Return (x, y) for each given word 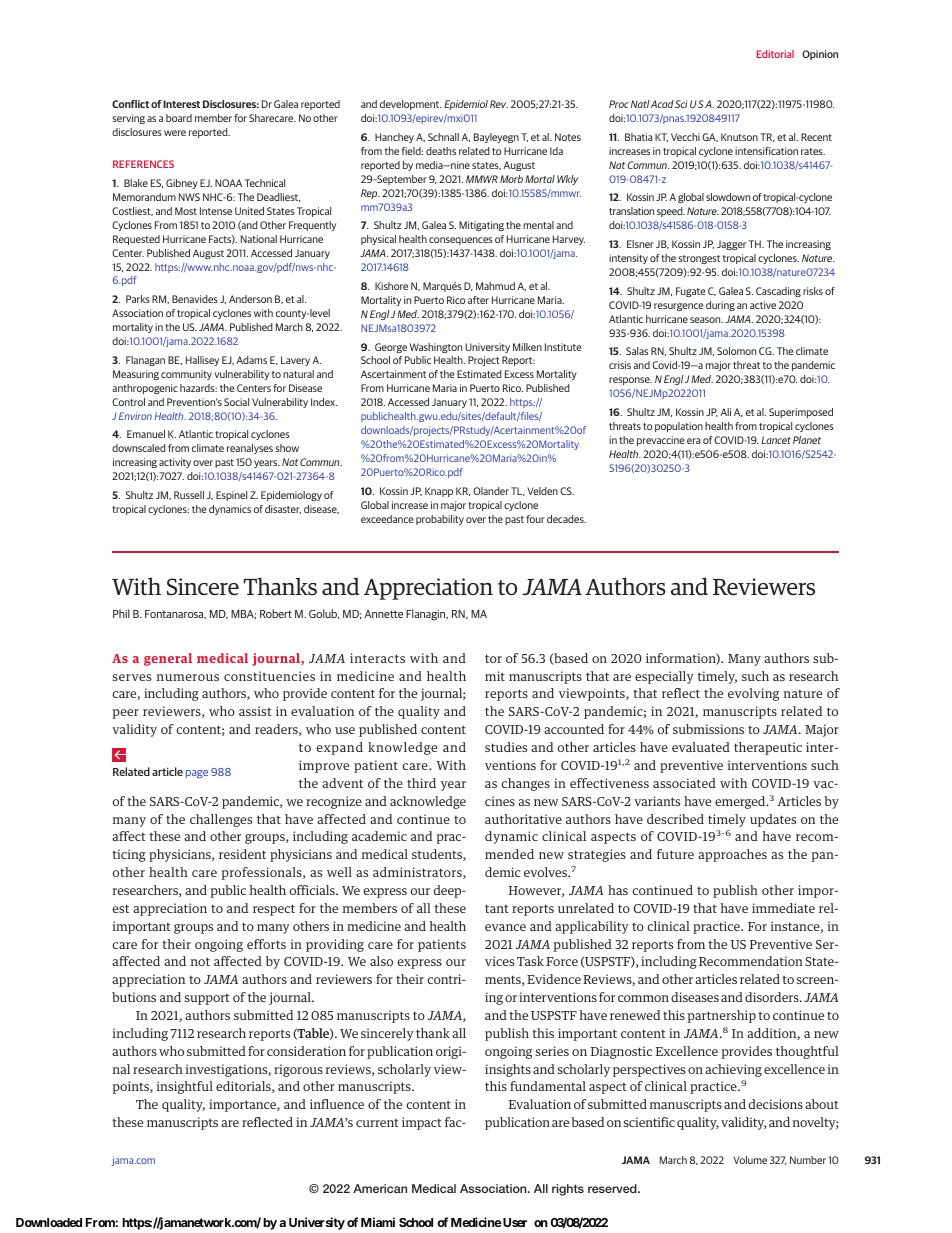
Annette (383, 614)
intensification (766, 151)
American (380, 1188)
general (168, 659)
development (410, 105)
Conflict (130, 104)
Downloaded (49, 1222)
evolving (753, 694)
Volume (750, 1160)
